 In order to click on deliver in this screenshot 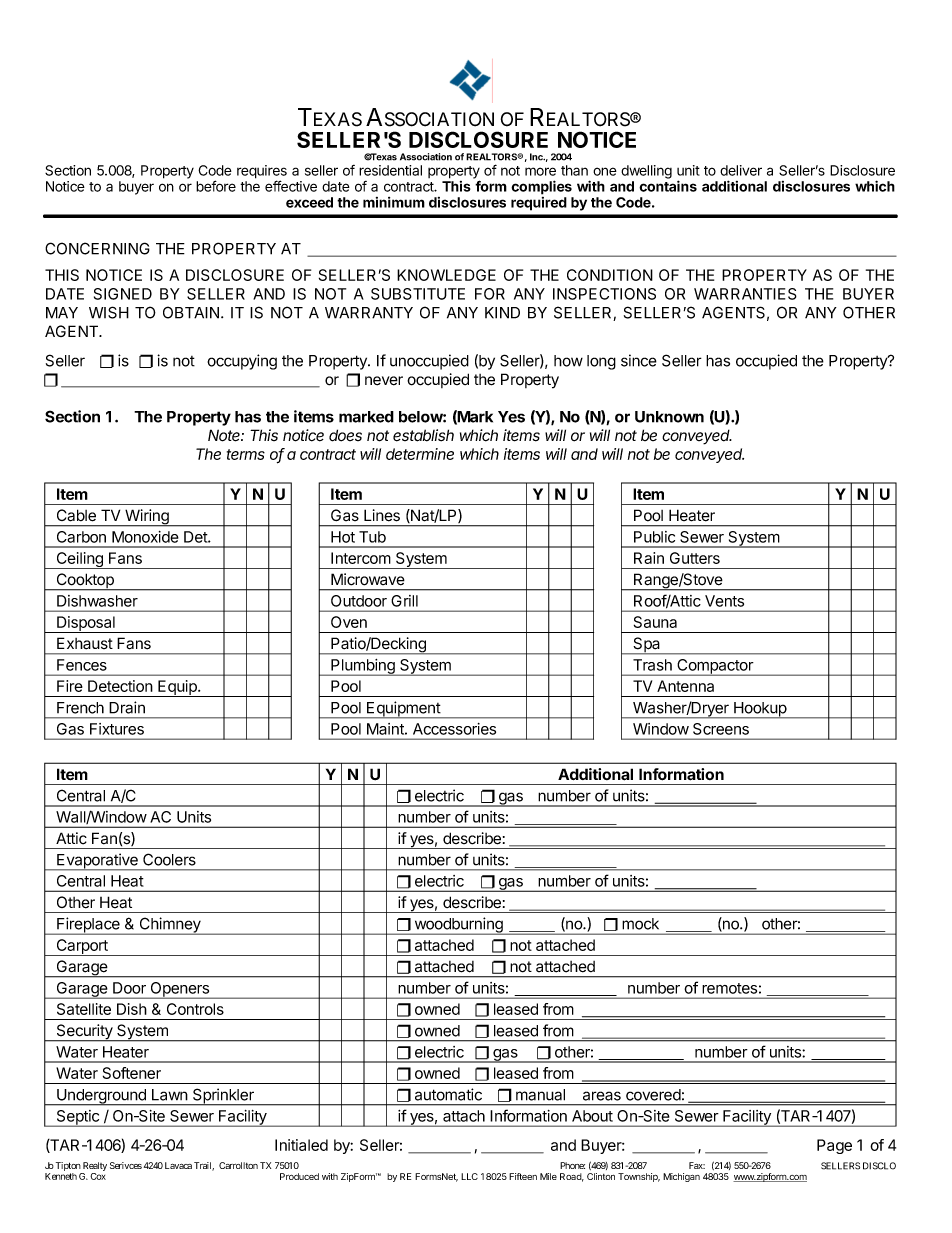, I will do `click(741, 170)`.
